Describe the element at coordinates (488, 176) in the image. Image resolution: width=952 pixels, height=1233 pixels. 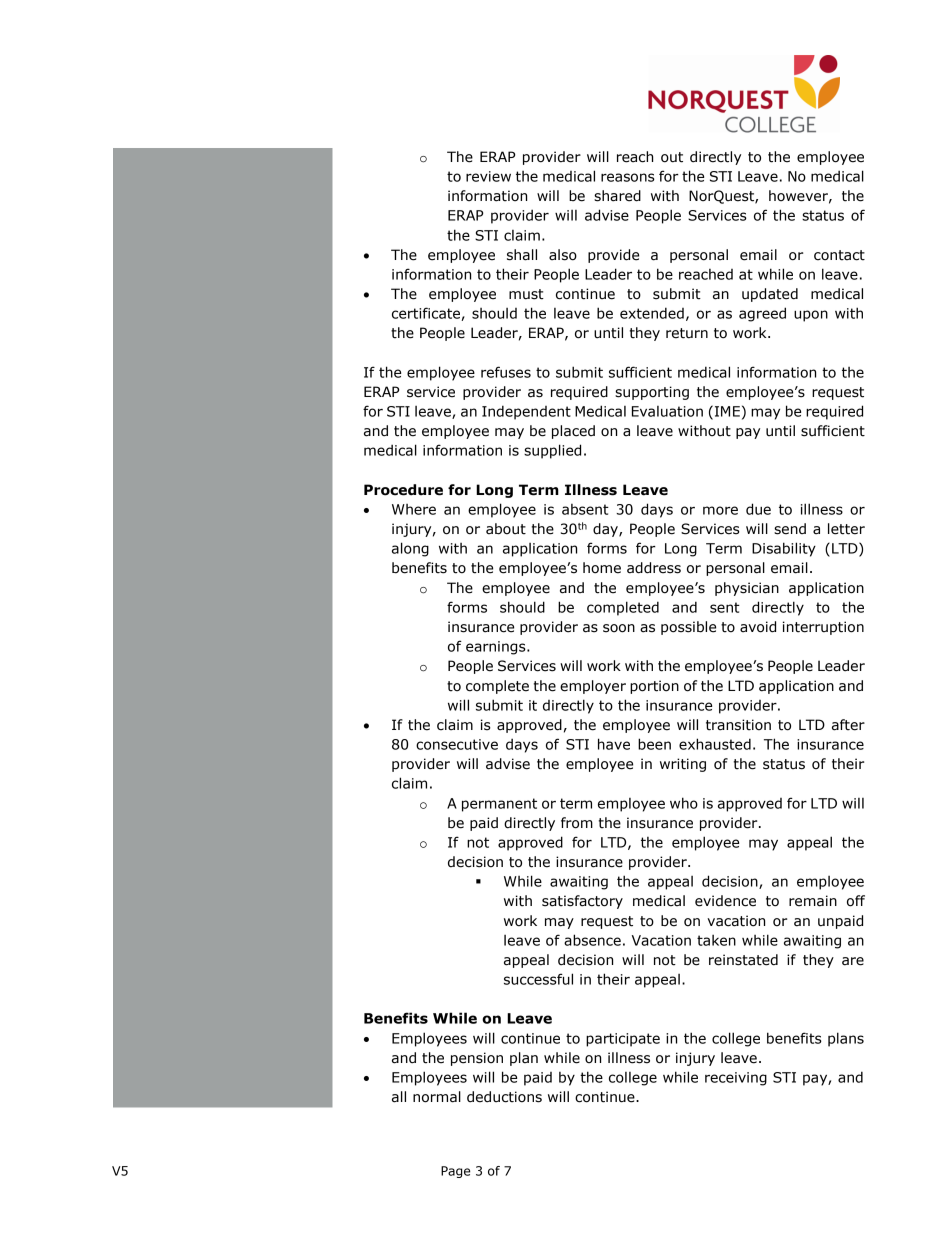
I see `review` at that location.
